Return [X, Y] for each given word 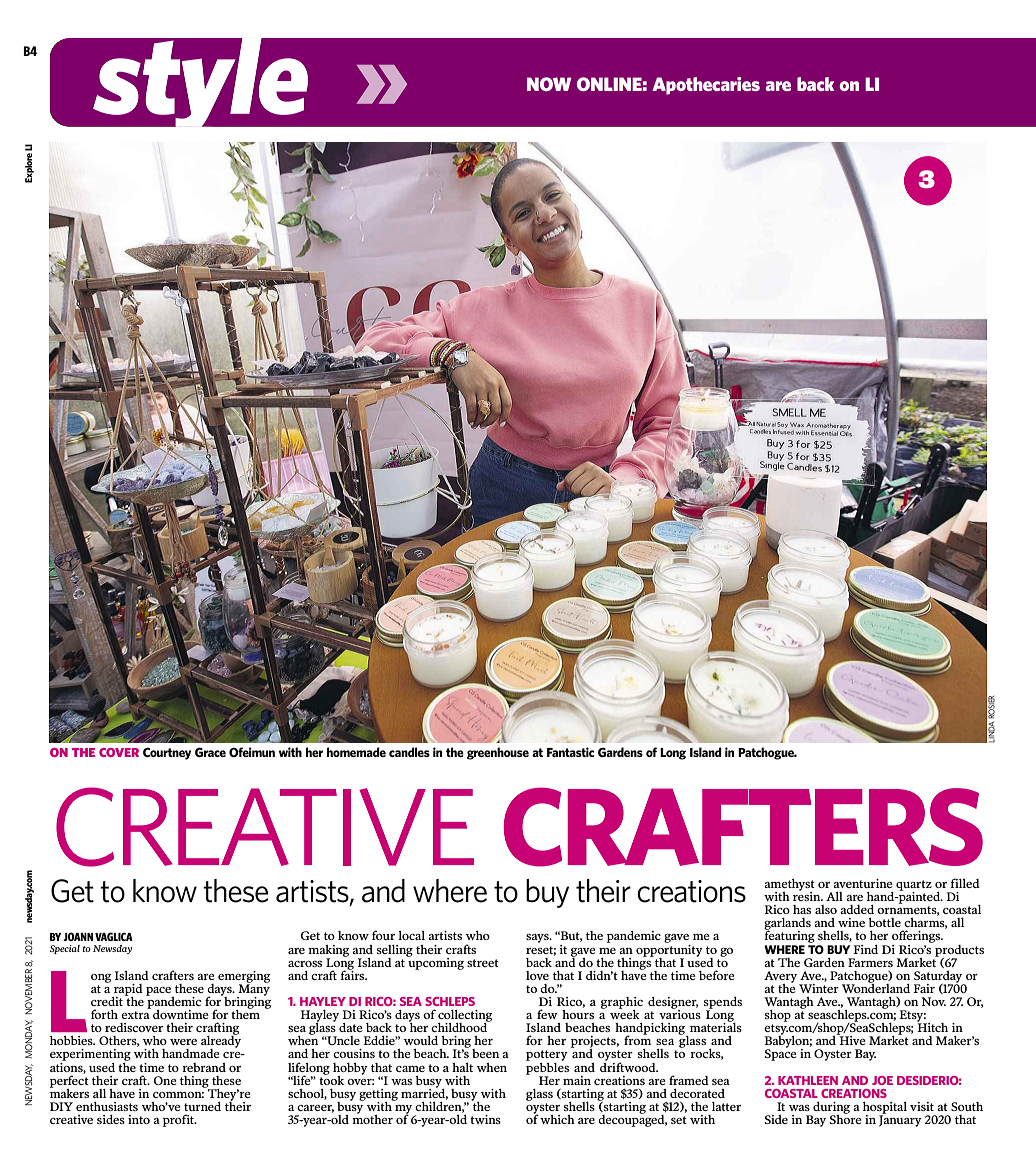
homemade [356, 752]
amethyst [789, 886]
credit [107, 1001]
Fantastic [570, 752]
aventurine [863, 883]
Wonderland [876, 987]
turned [202, 1106]
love [537, 975]
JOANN [78, 936]
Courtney [167, 754]
